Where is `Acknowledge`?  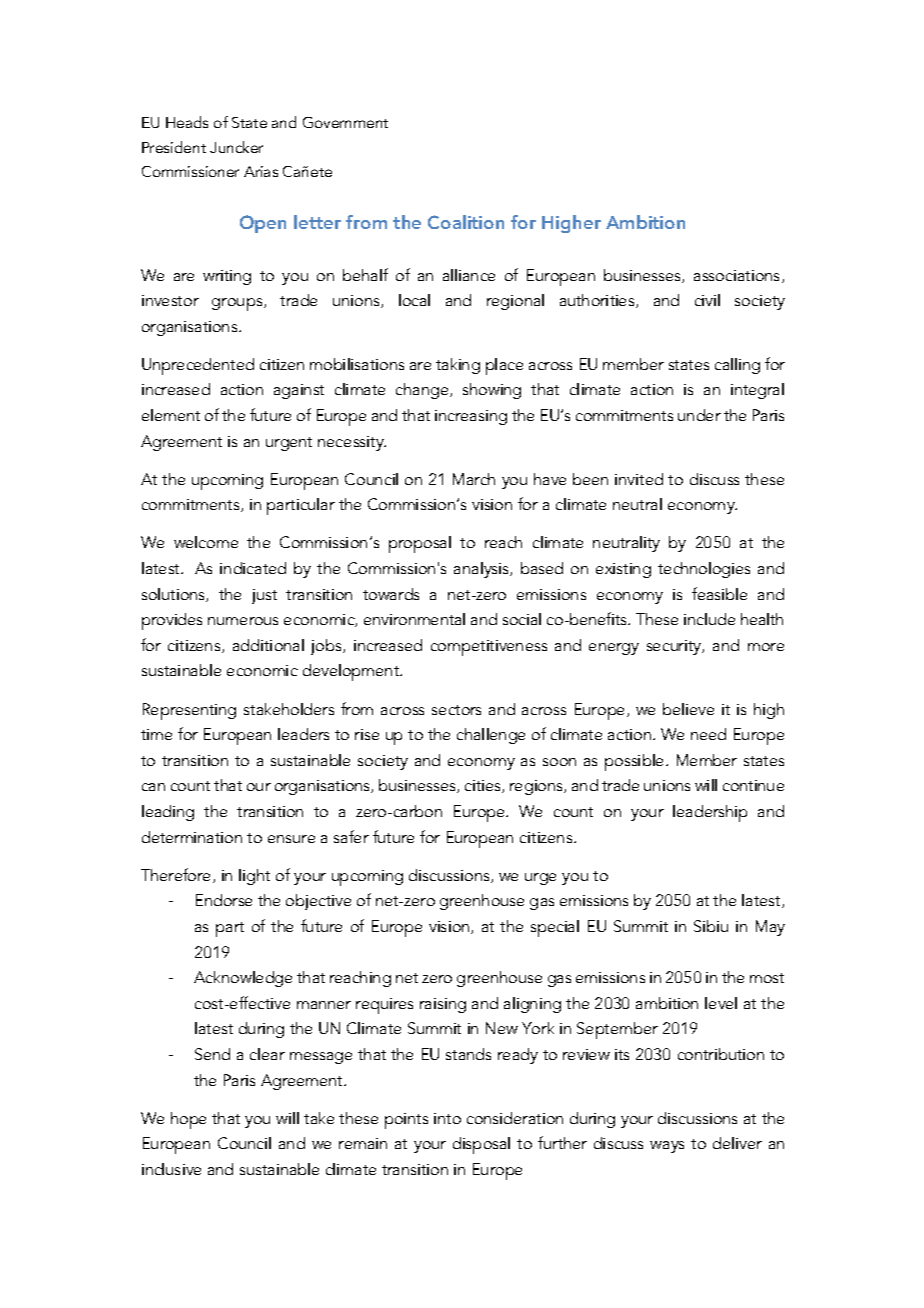 Acknowledge is located at coordinates (243, 979).
